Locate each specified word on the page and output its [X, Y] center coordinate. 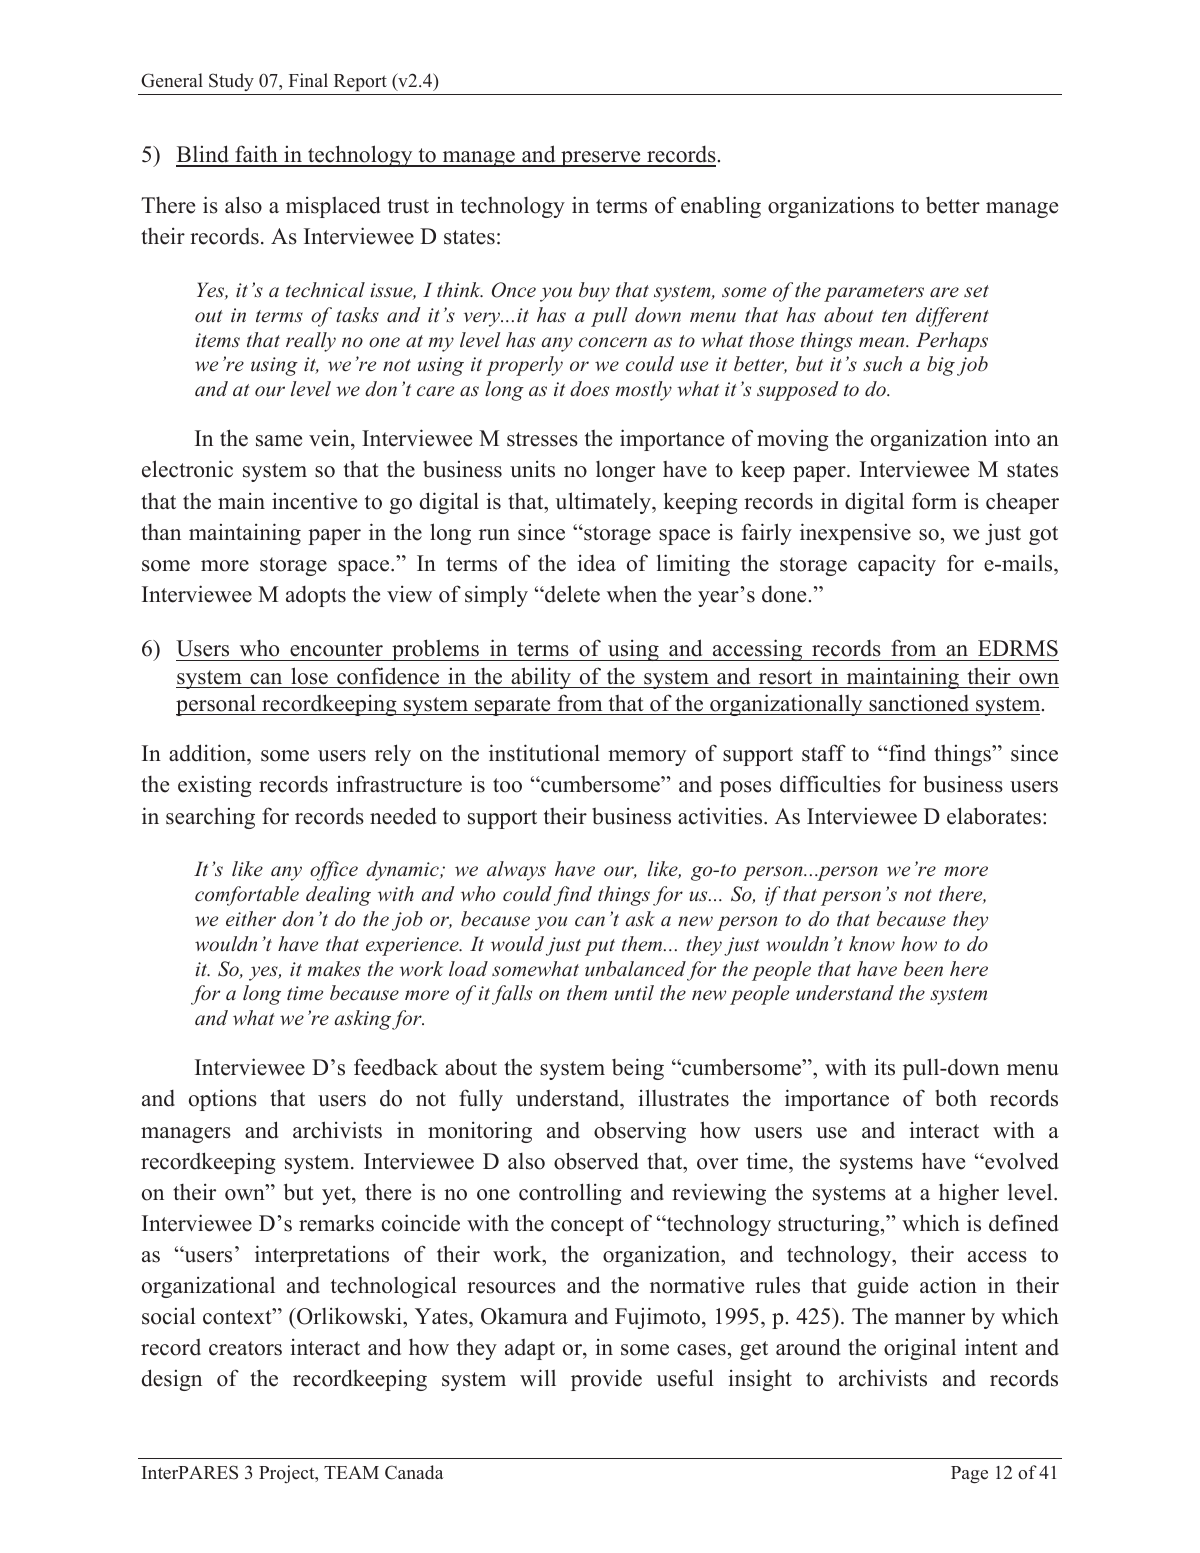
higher [969, 1194]
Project [288, 1474]
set [976, 291]
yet [337, 1195]
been [923, 969]
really [311, 342]
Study [231, 82]
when [632, 594]
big [941, 366]
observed [596, 1161]
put [600, 947]
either [251, 919]
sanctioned [919, 703]
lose [309, 676]
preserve [601, 159]
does [589, 389]
